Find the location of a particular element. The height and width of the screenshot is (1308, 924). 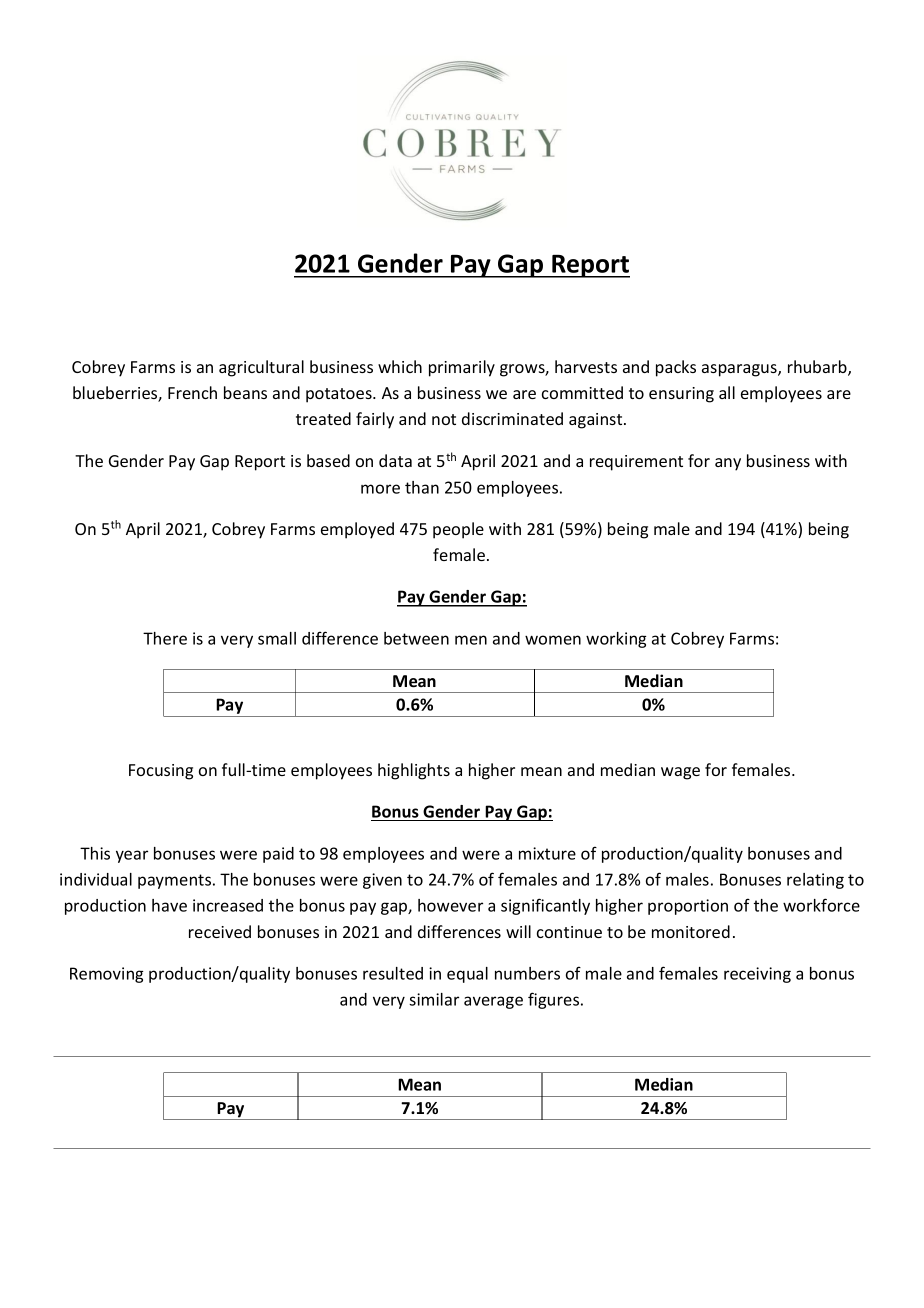

highlights is located at coordinates (414, 771).
